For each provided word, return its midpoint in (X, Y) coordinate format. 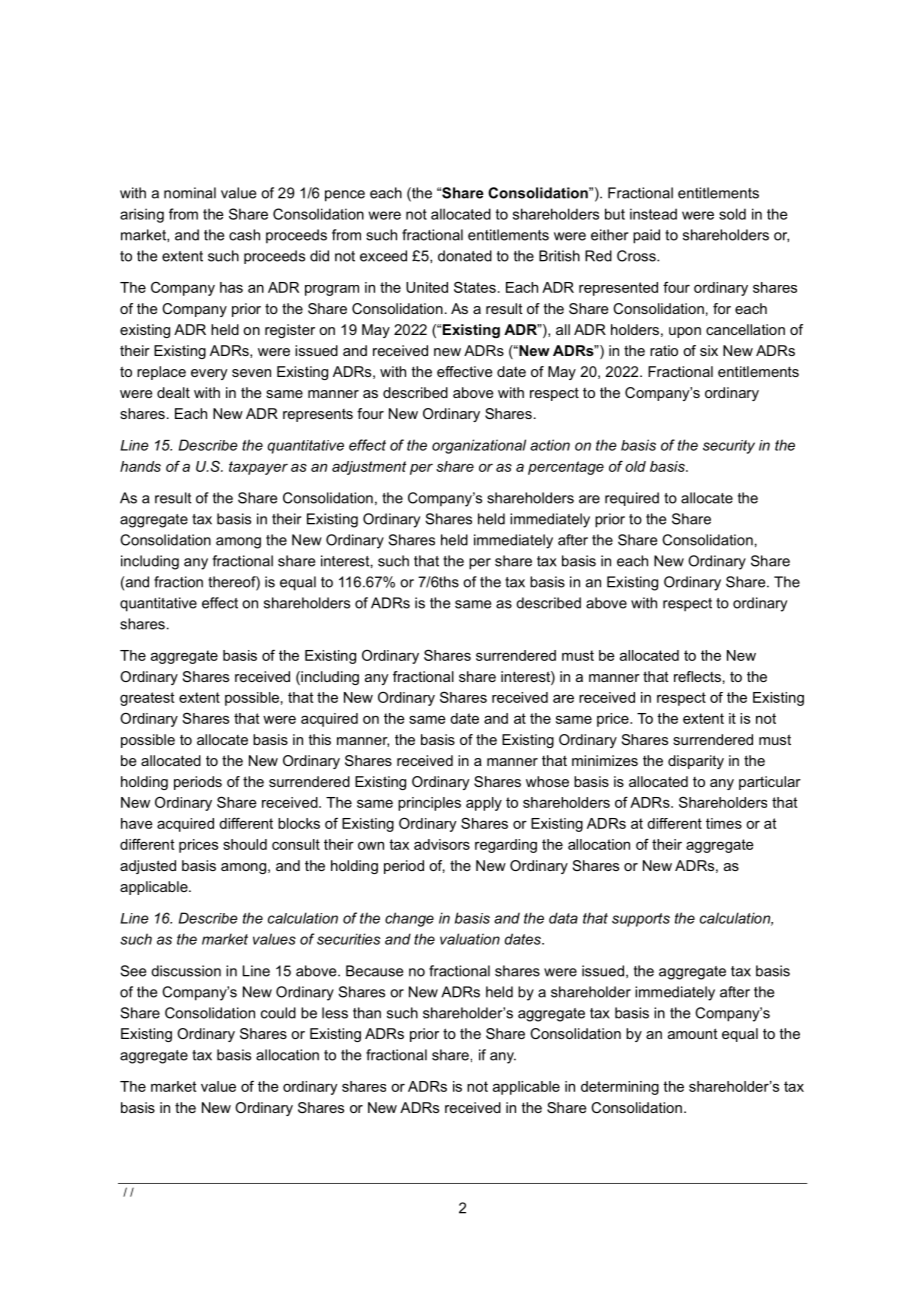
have (137, 823)
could (278, 1013)
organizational (479, 446)
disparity (696, 762)
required (632, 499)
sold (732, 214)
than (367, 1013)
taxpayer (258, 468)
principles (429, 804)
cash (244, 235)
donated (465, 256)
